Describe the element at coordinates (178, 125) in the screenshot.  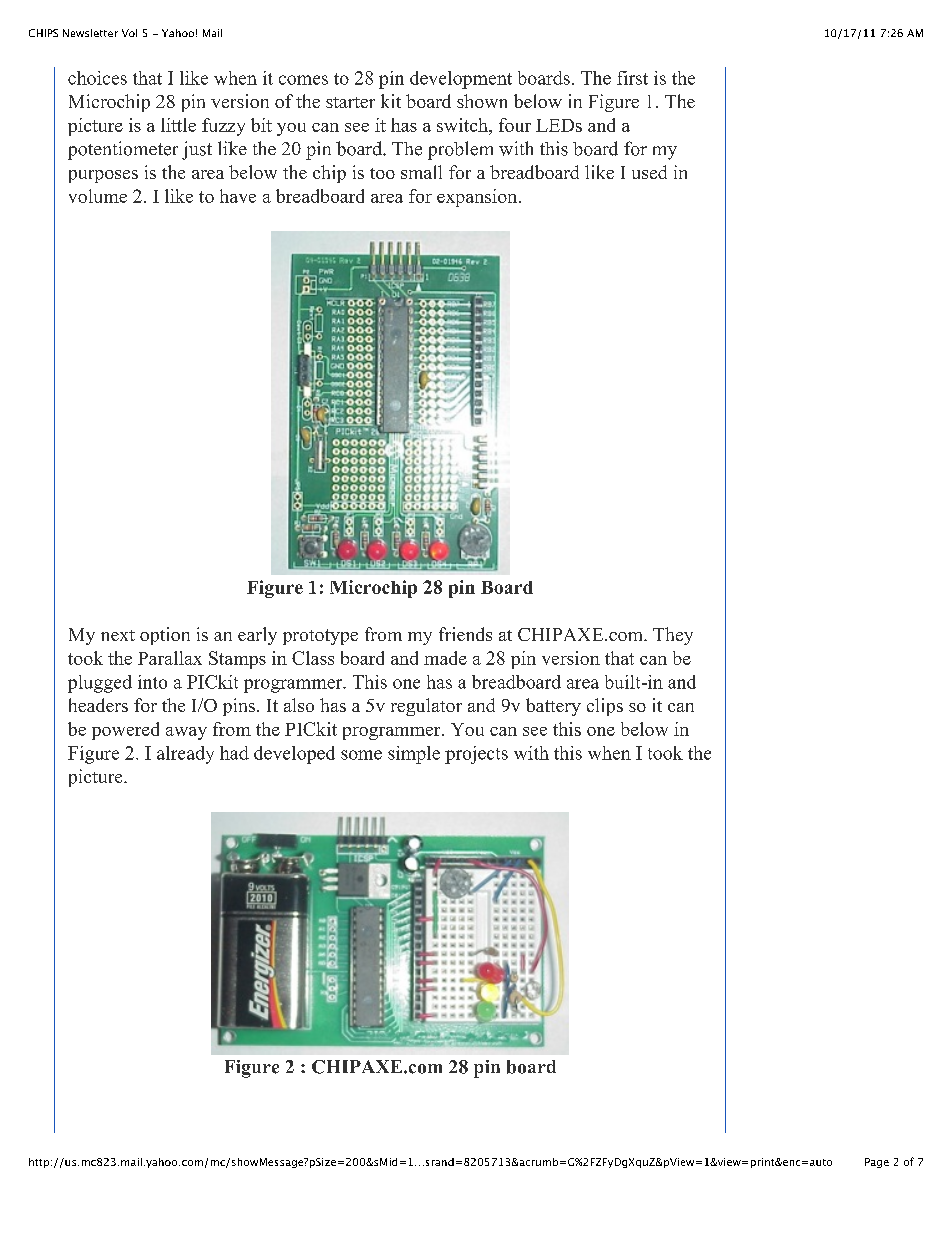
I see `little` at that location.
